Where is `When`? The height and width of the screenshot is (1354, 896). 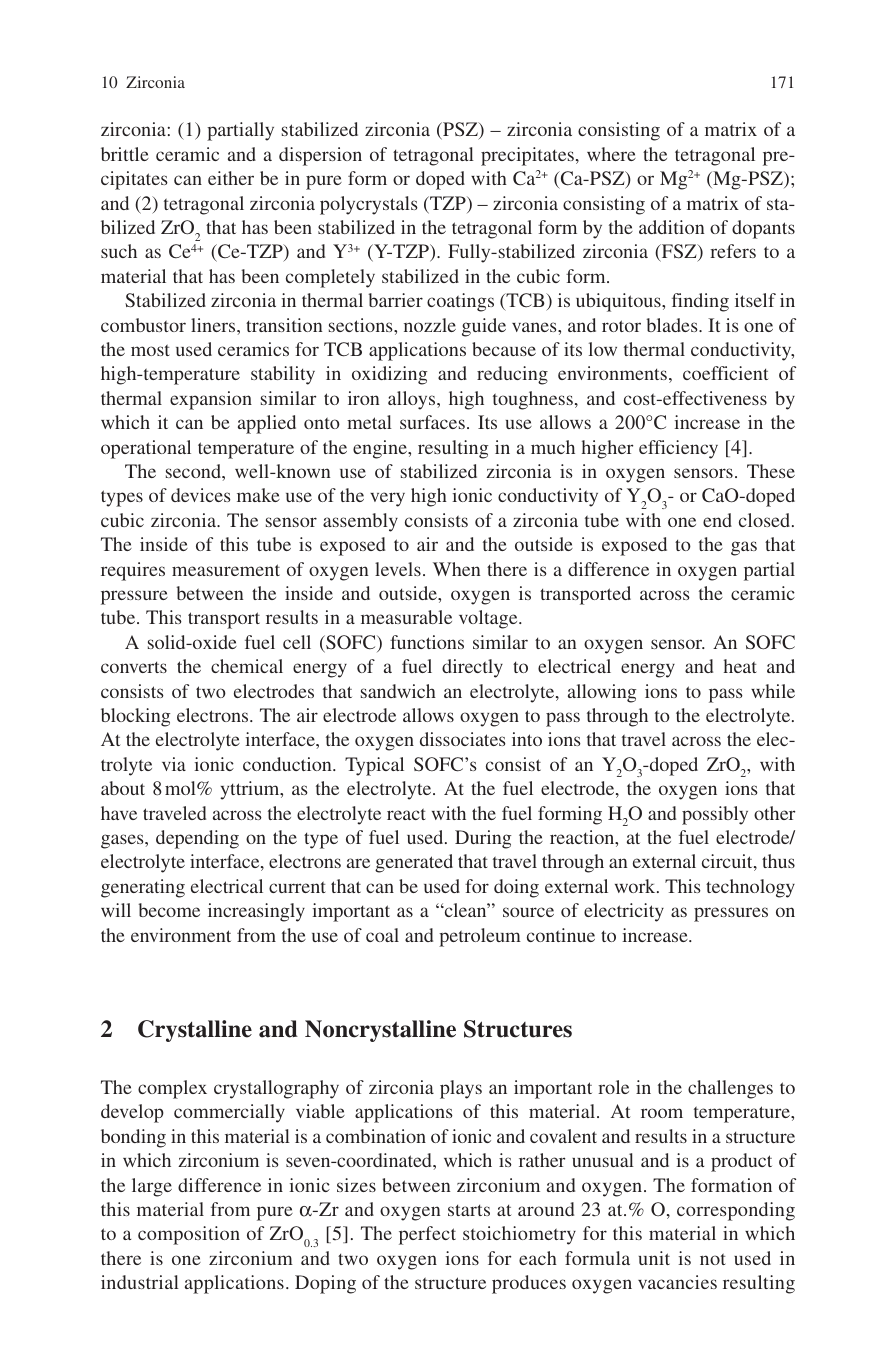 When is located at coordinates (456, 569).
